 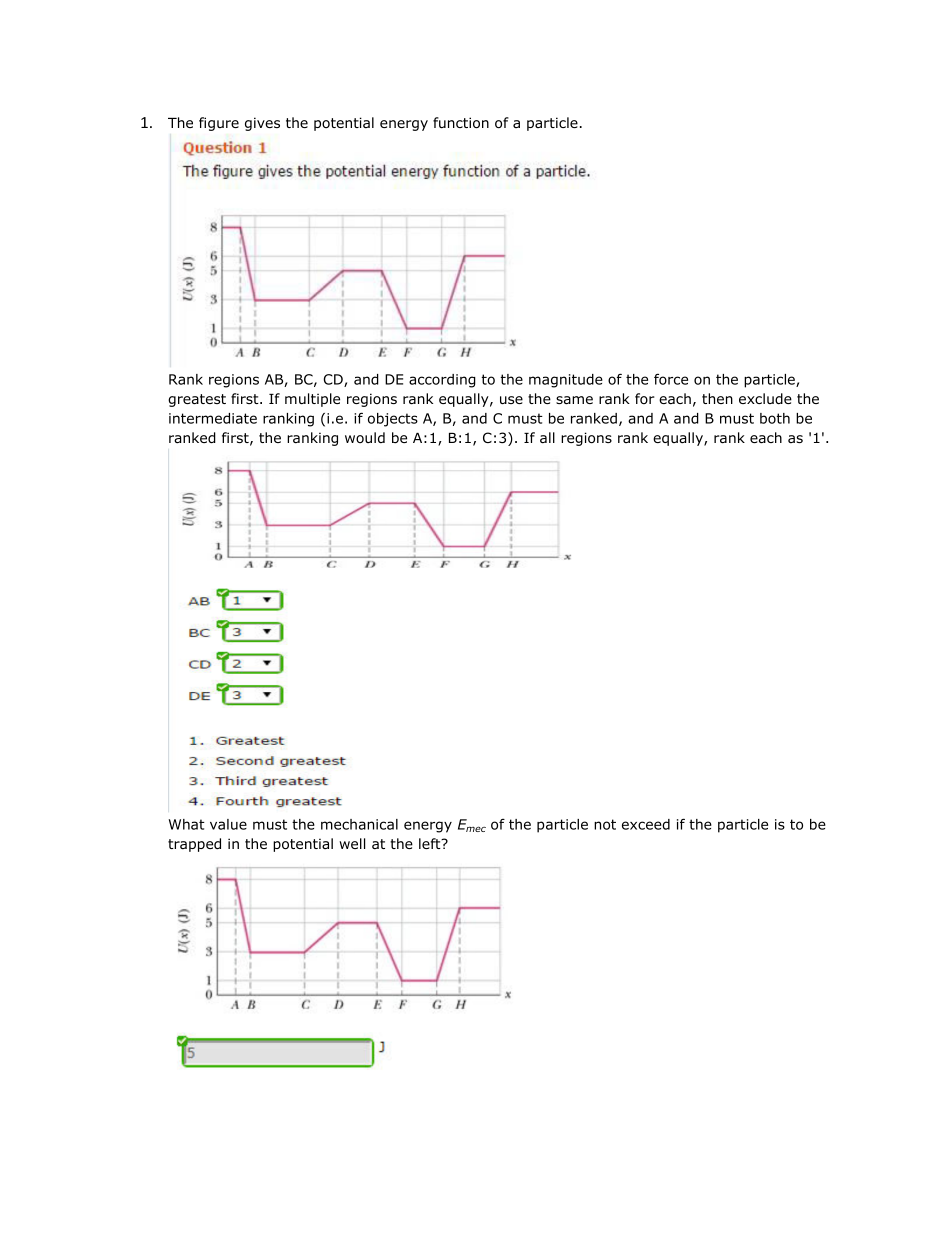 I want to click on objects, so click(x=393, y=420).
